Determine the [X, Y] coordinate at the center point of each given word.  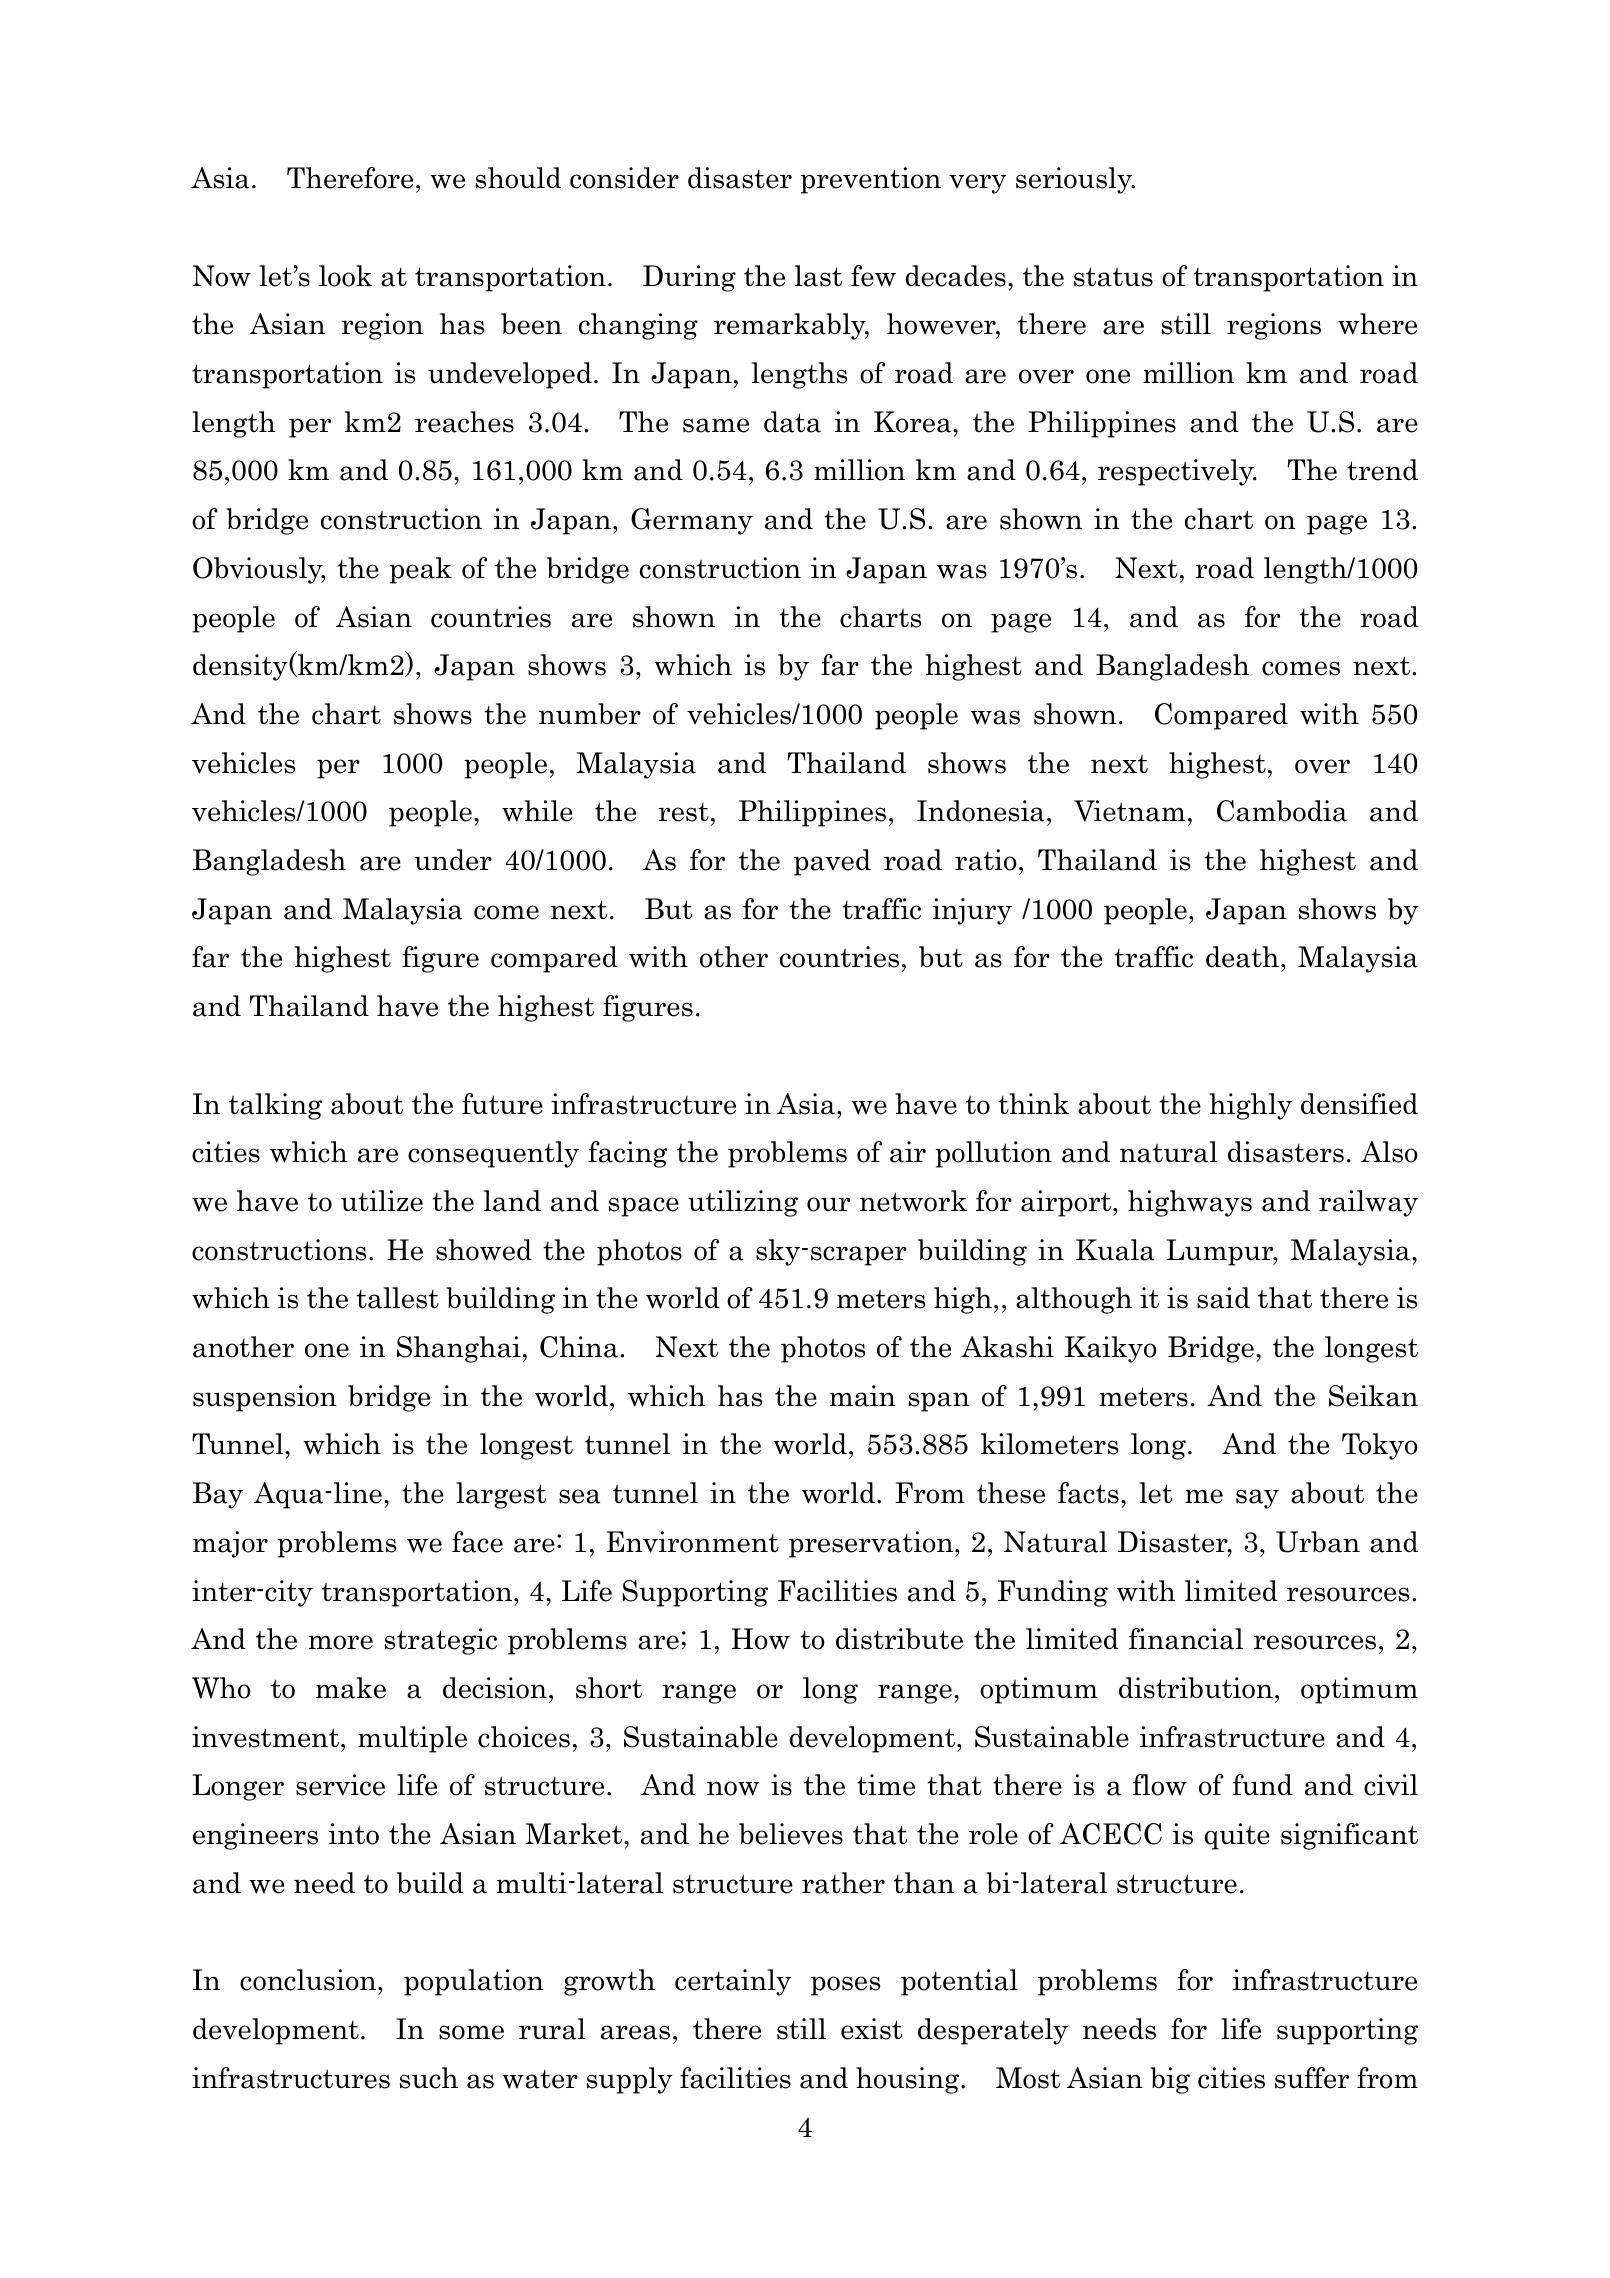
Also [1389, 1152]
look [345, 276]
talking [275, 1106]
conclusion [309, 1980]
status [1113, 277]
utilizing [743, 1203]
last [818, 276]
